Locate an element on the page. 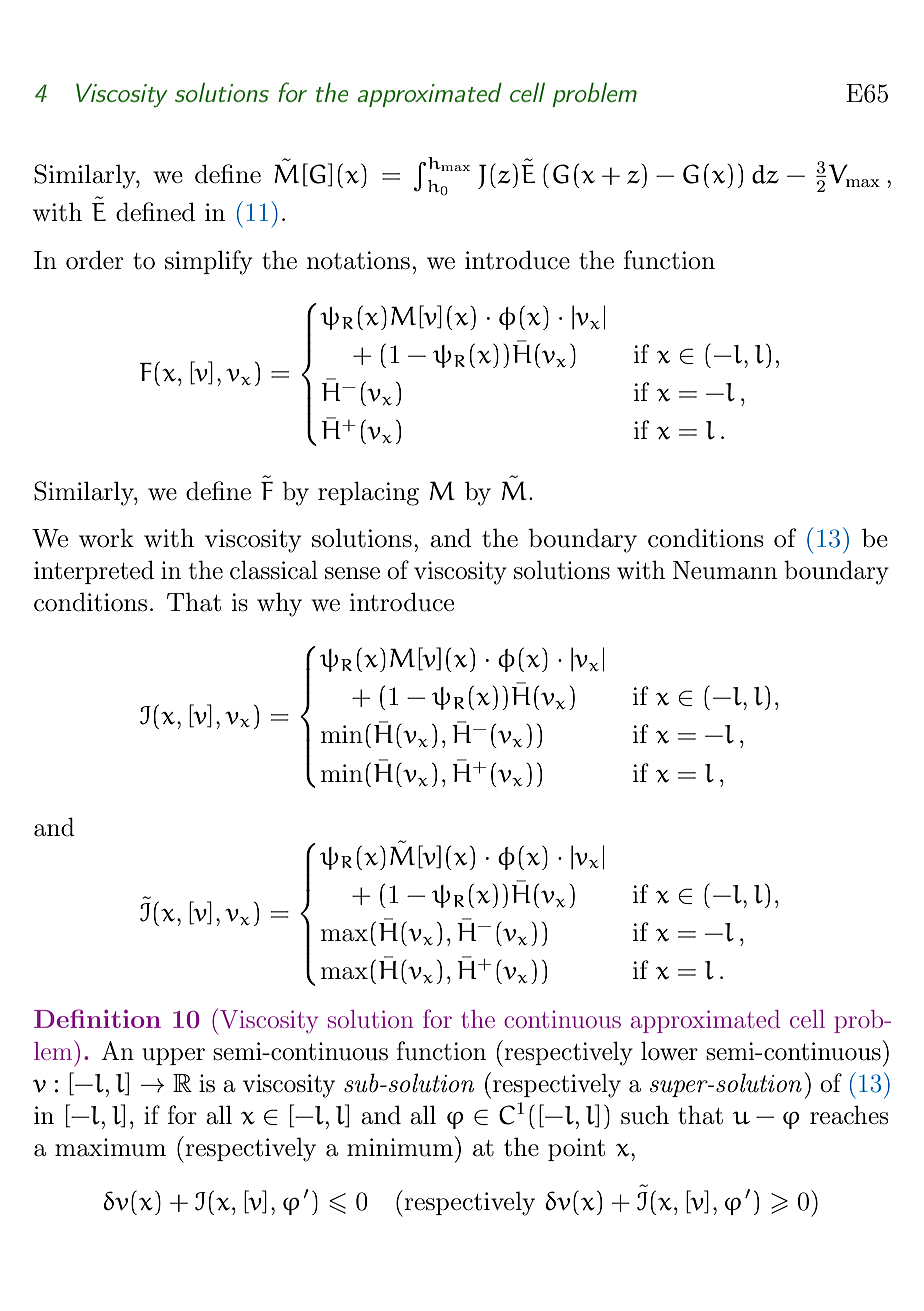 The image size is (924, 1311). maximum is located at coordinates (110, 1147).
